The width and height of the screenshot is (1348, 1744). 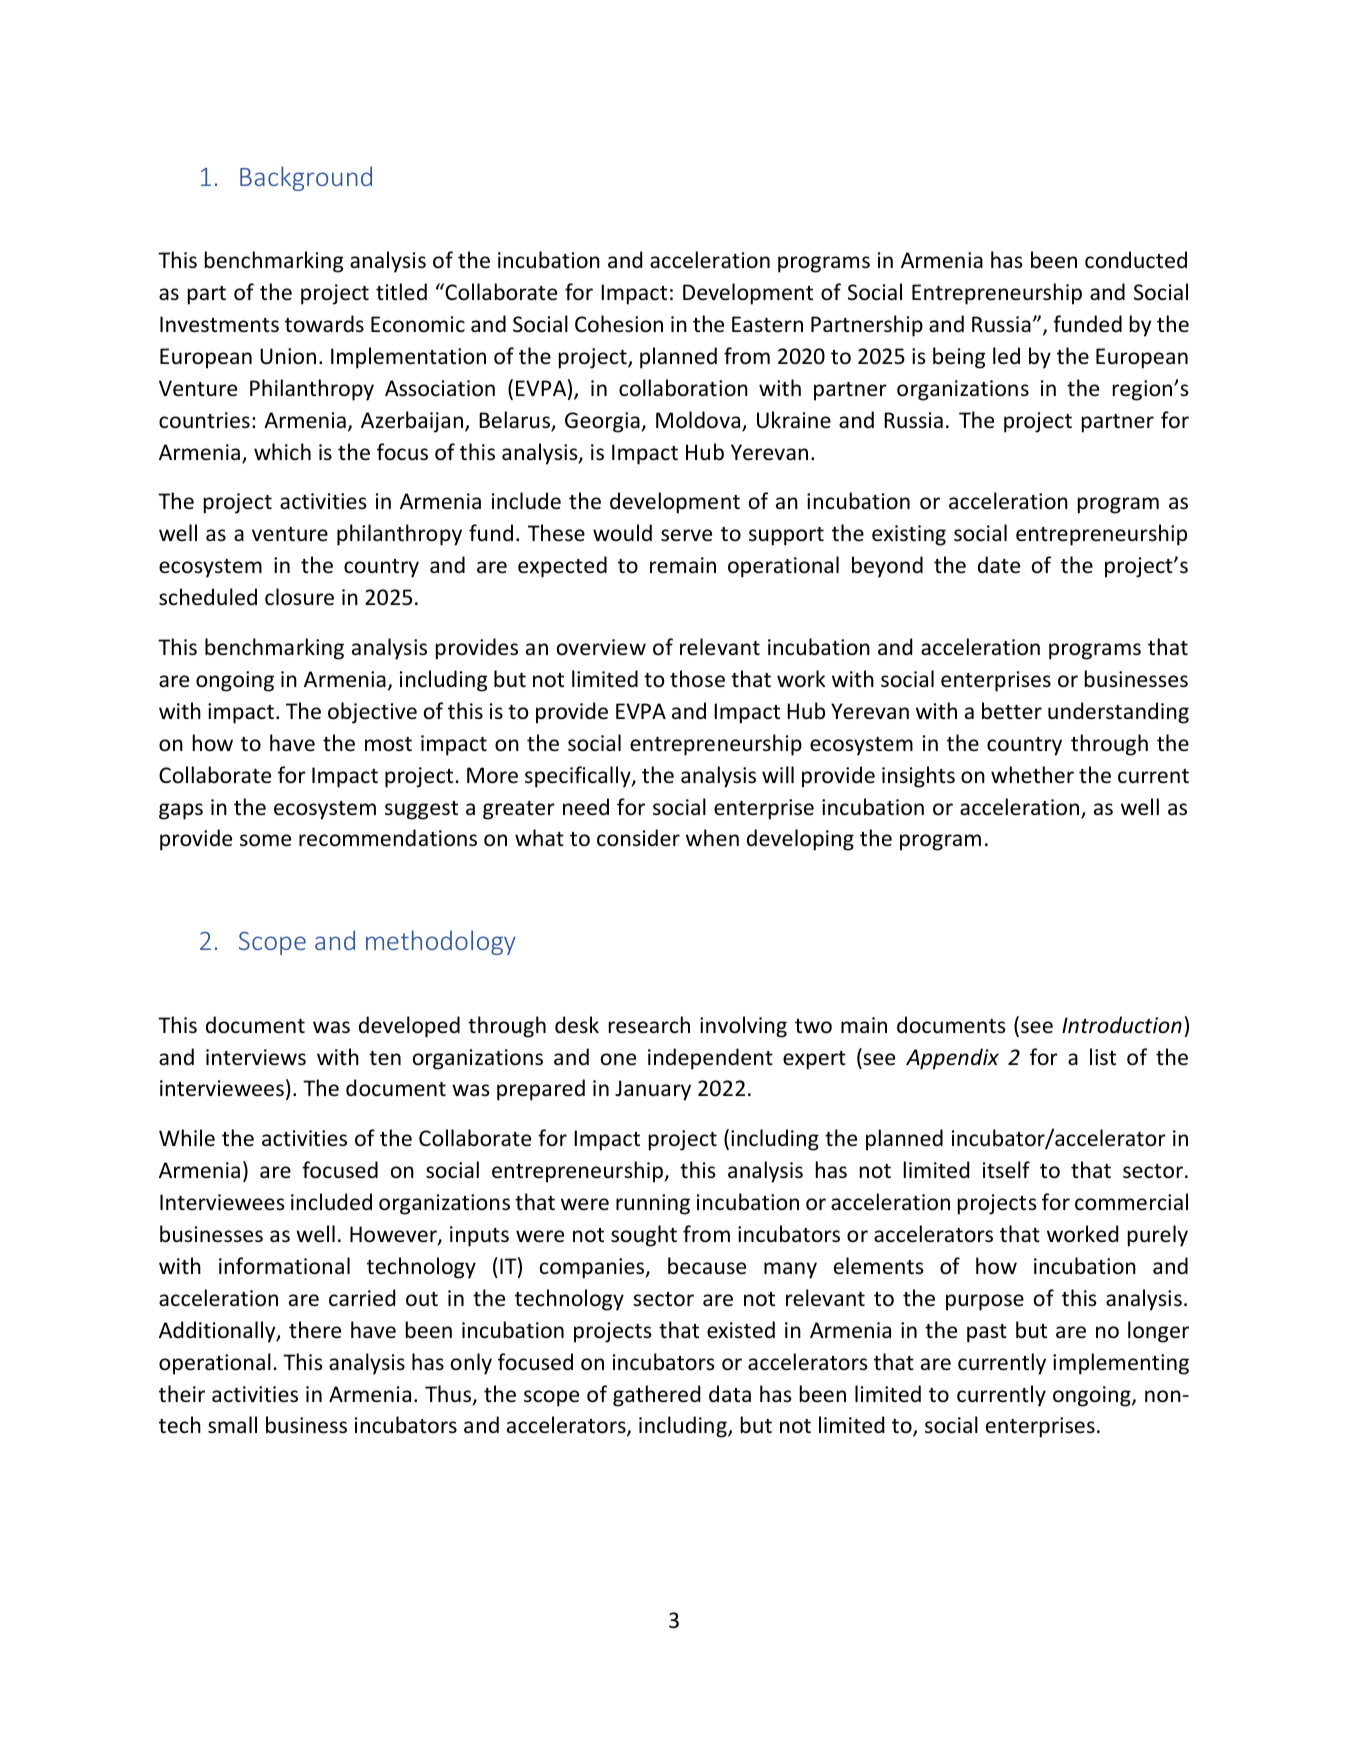 What do you see at coordinates (362, 1298) in the screenshot?
I see `carried` at bounding box center [362, 1298].
